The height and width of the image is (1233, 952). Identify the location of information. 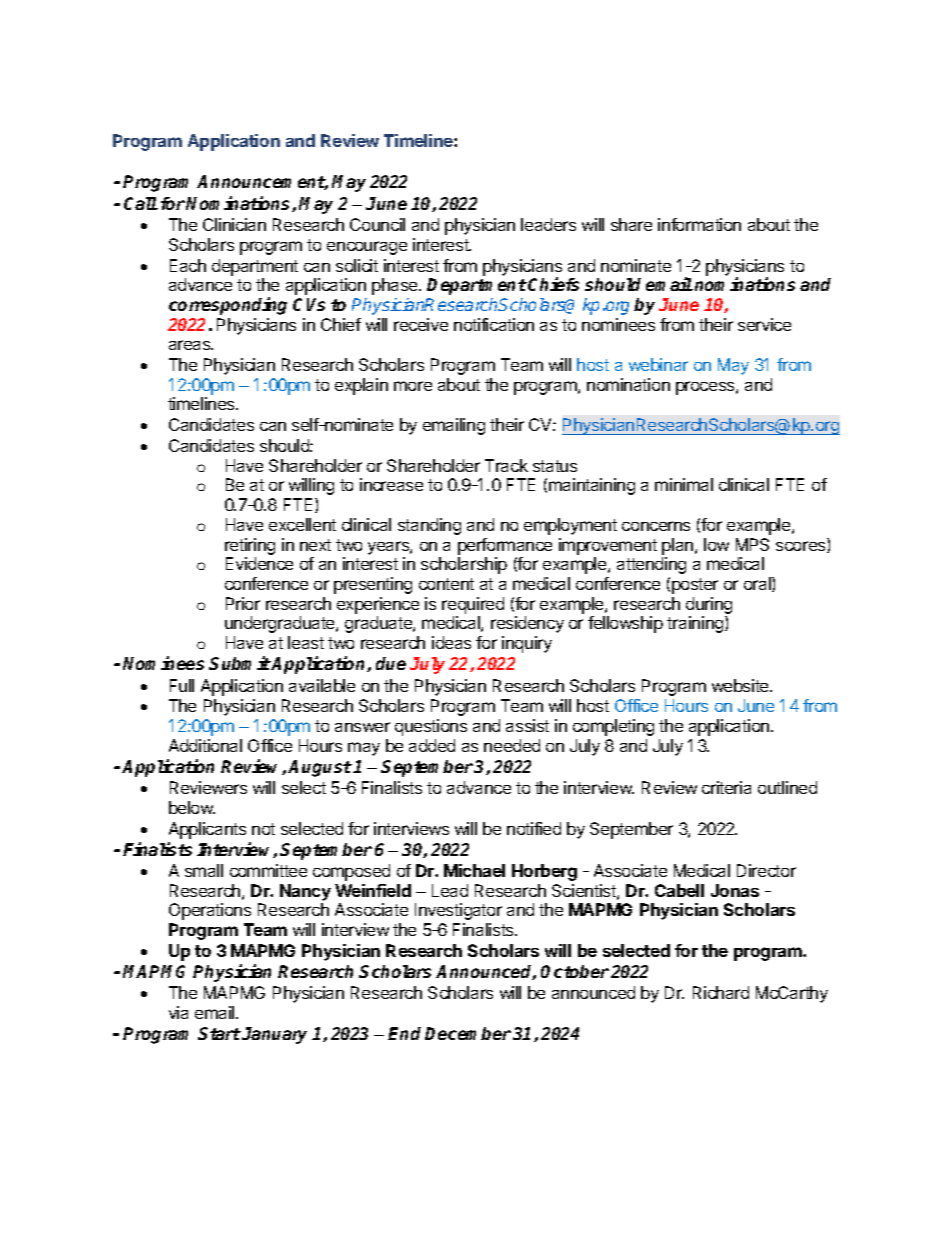
(699, 224).
